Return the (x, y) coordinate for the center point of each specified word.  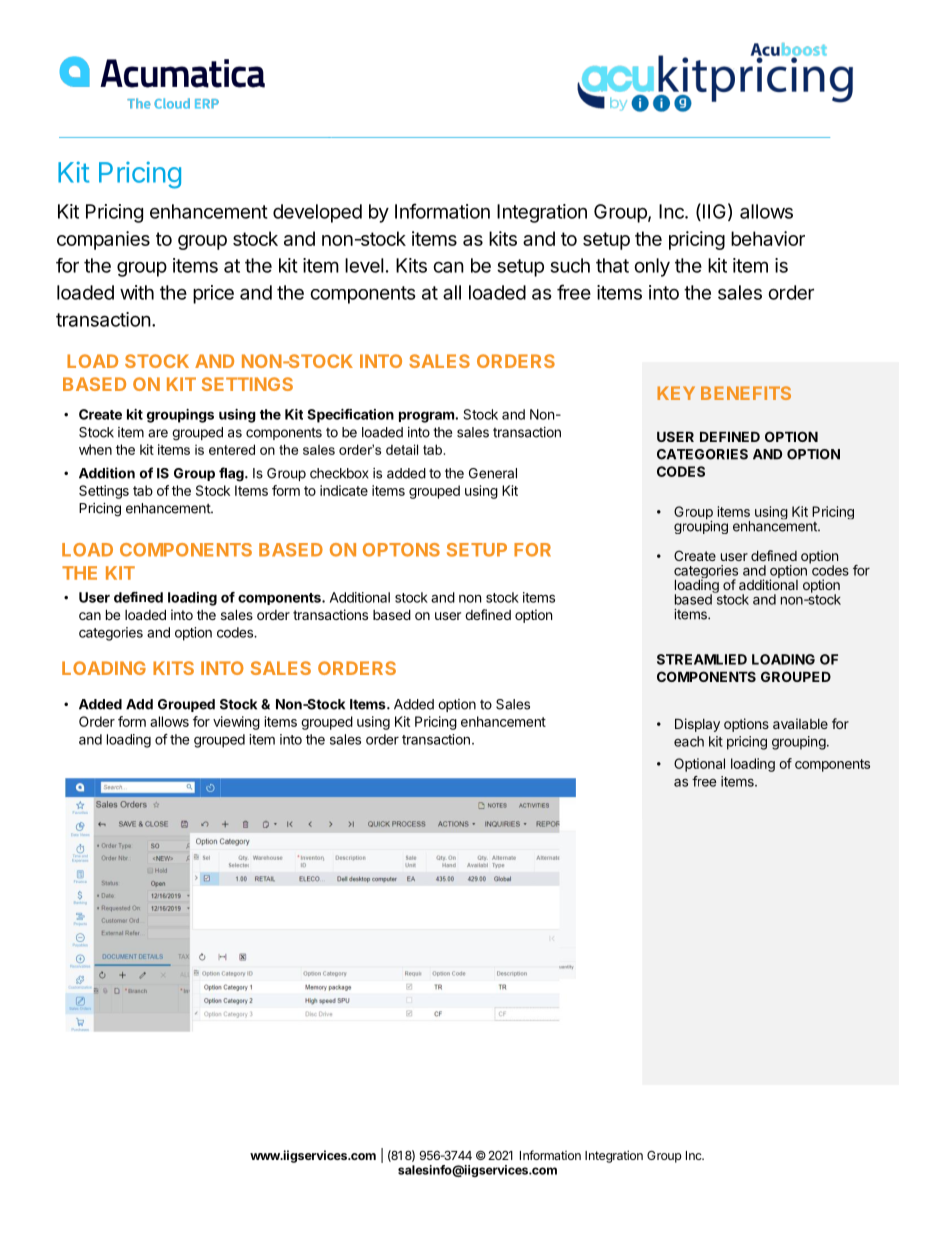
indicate (344, 490)
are (158, 433)
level (364, 265)
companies (103, 240)
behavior (768, 238)
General (493, 473)
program (427, 417)
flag (232, 474)
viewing (236, 723)
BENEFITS (746, 393)
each (689, 741)
